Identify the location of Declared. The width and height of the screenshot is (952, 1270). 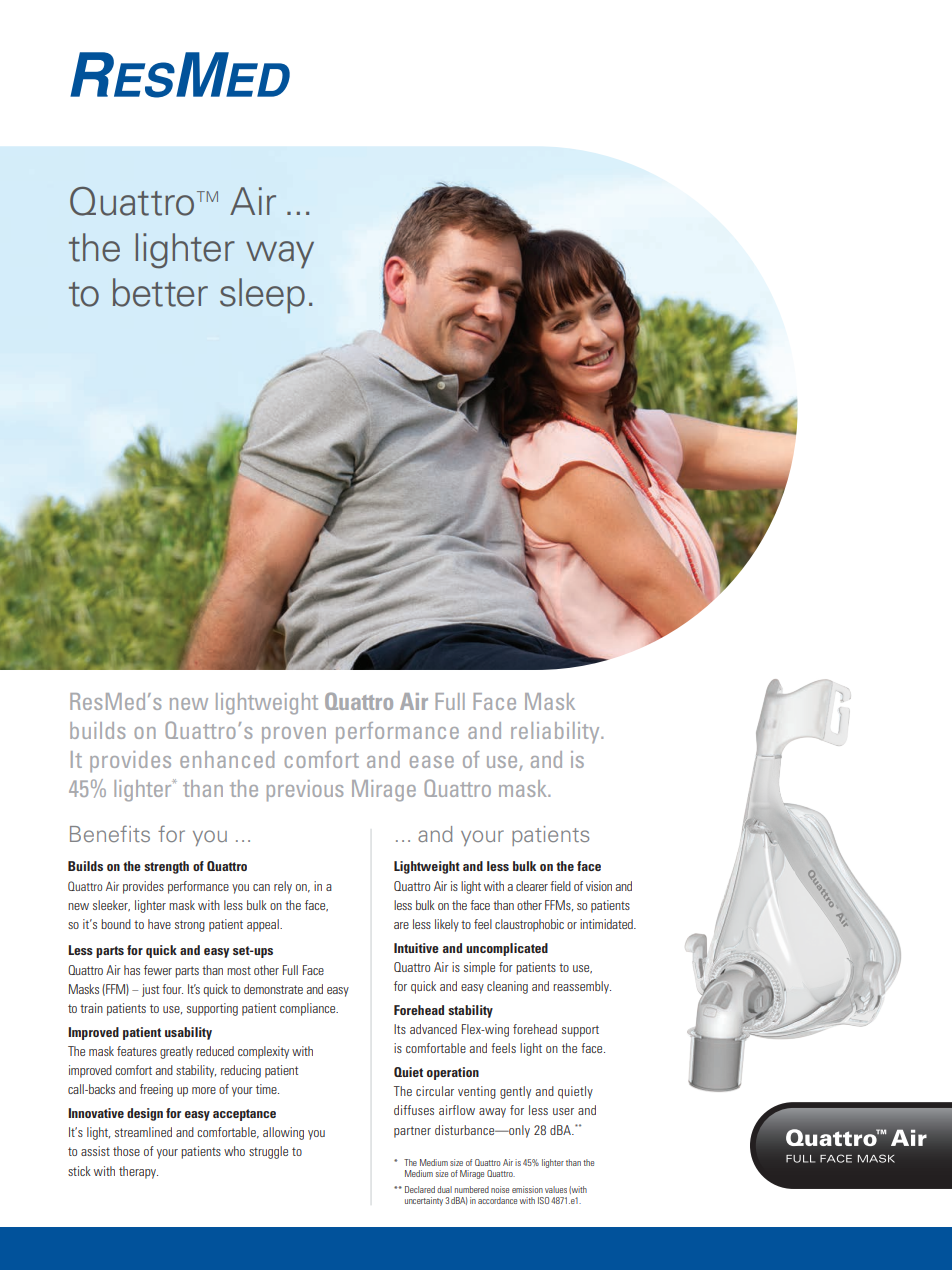
(420, 1189).
